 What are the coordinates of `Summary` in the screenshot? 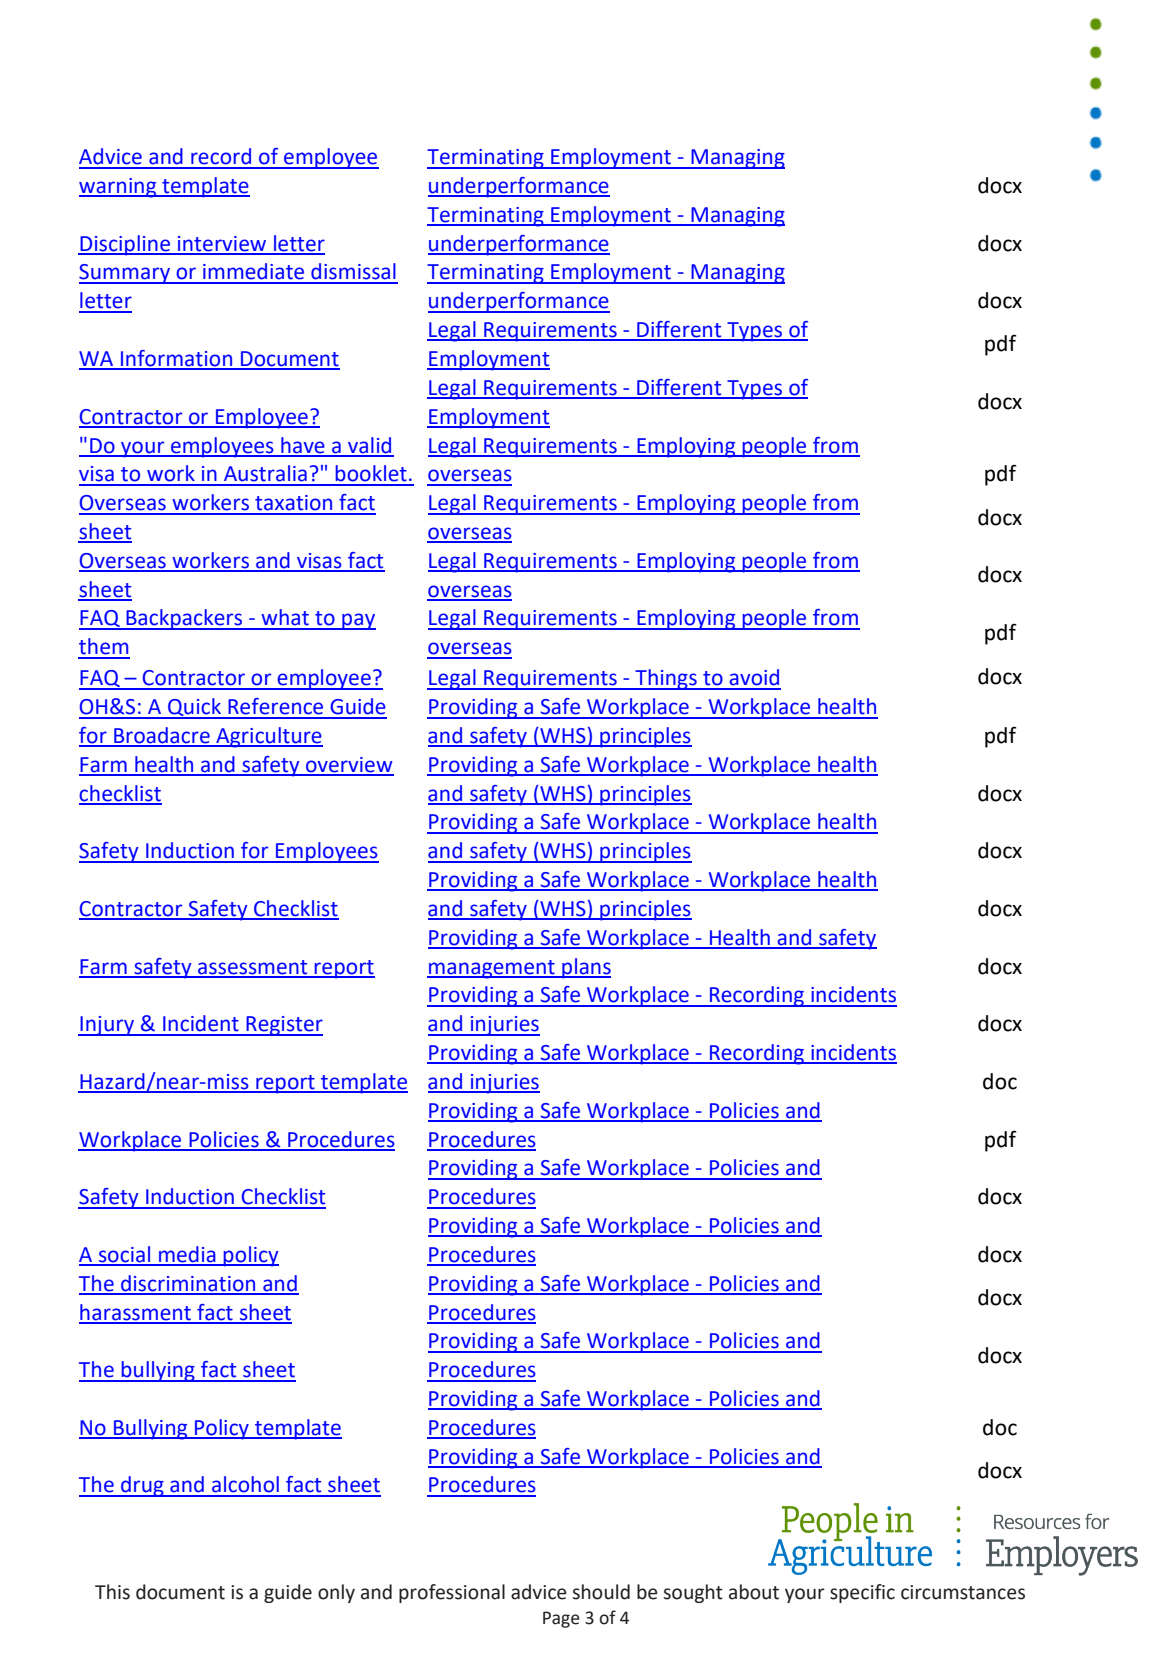 It's located at (125, 274).
